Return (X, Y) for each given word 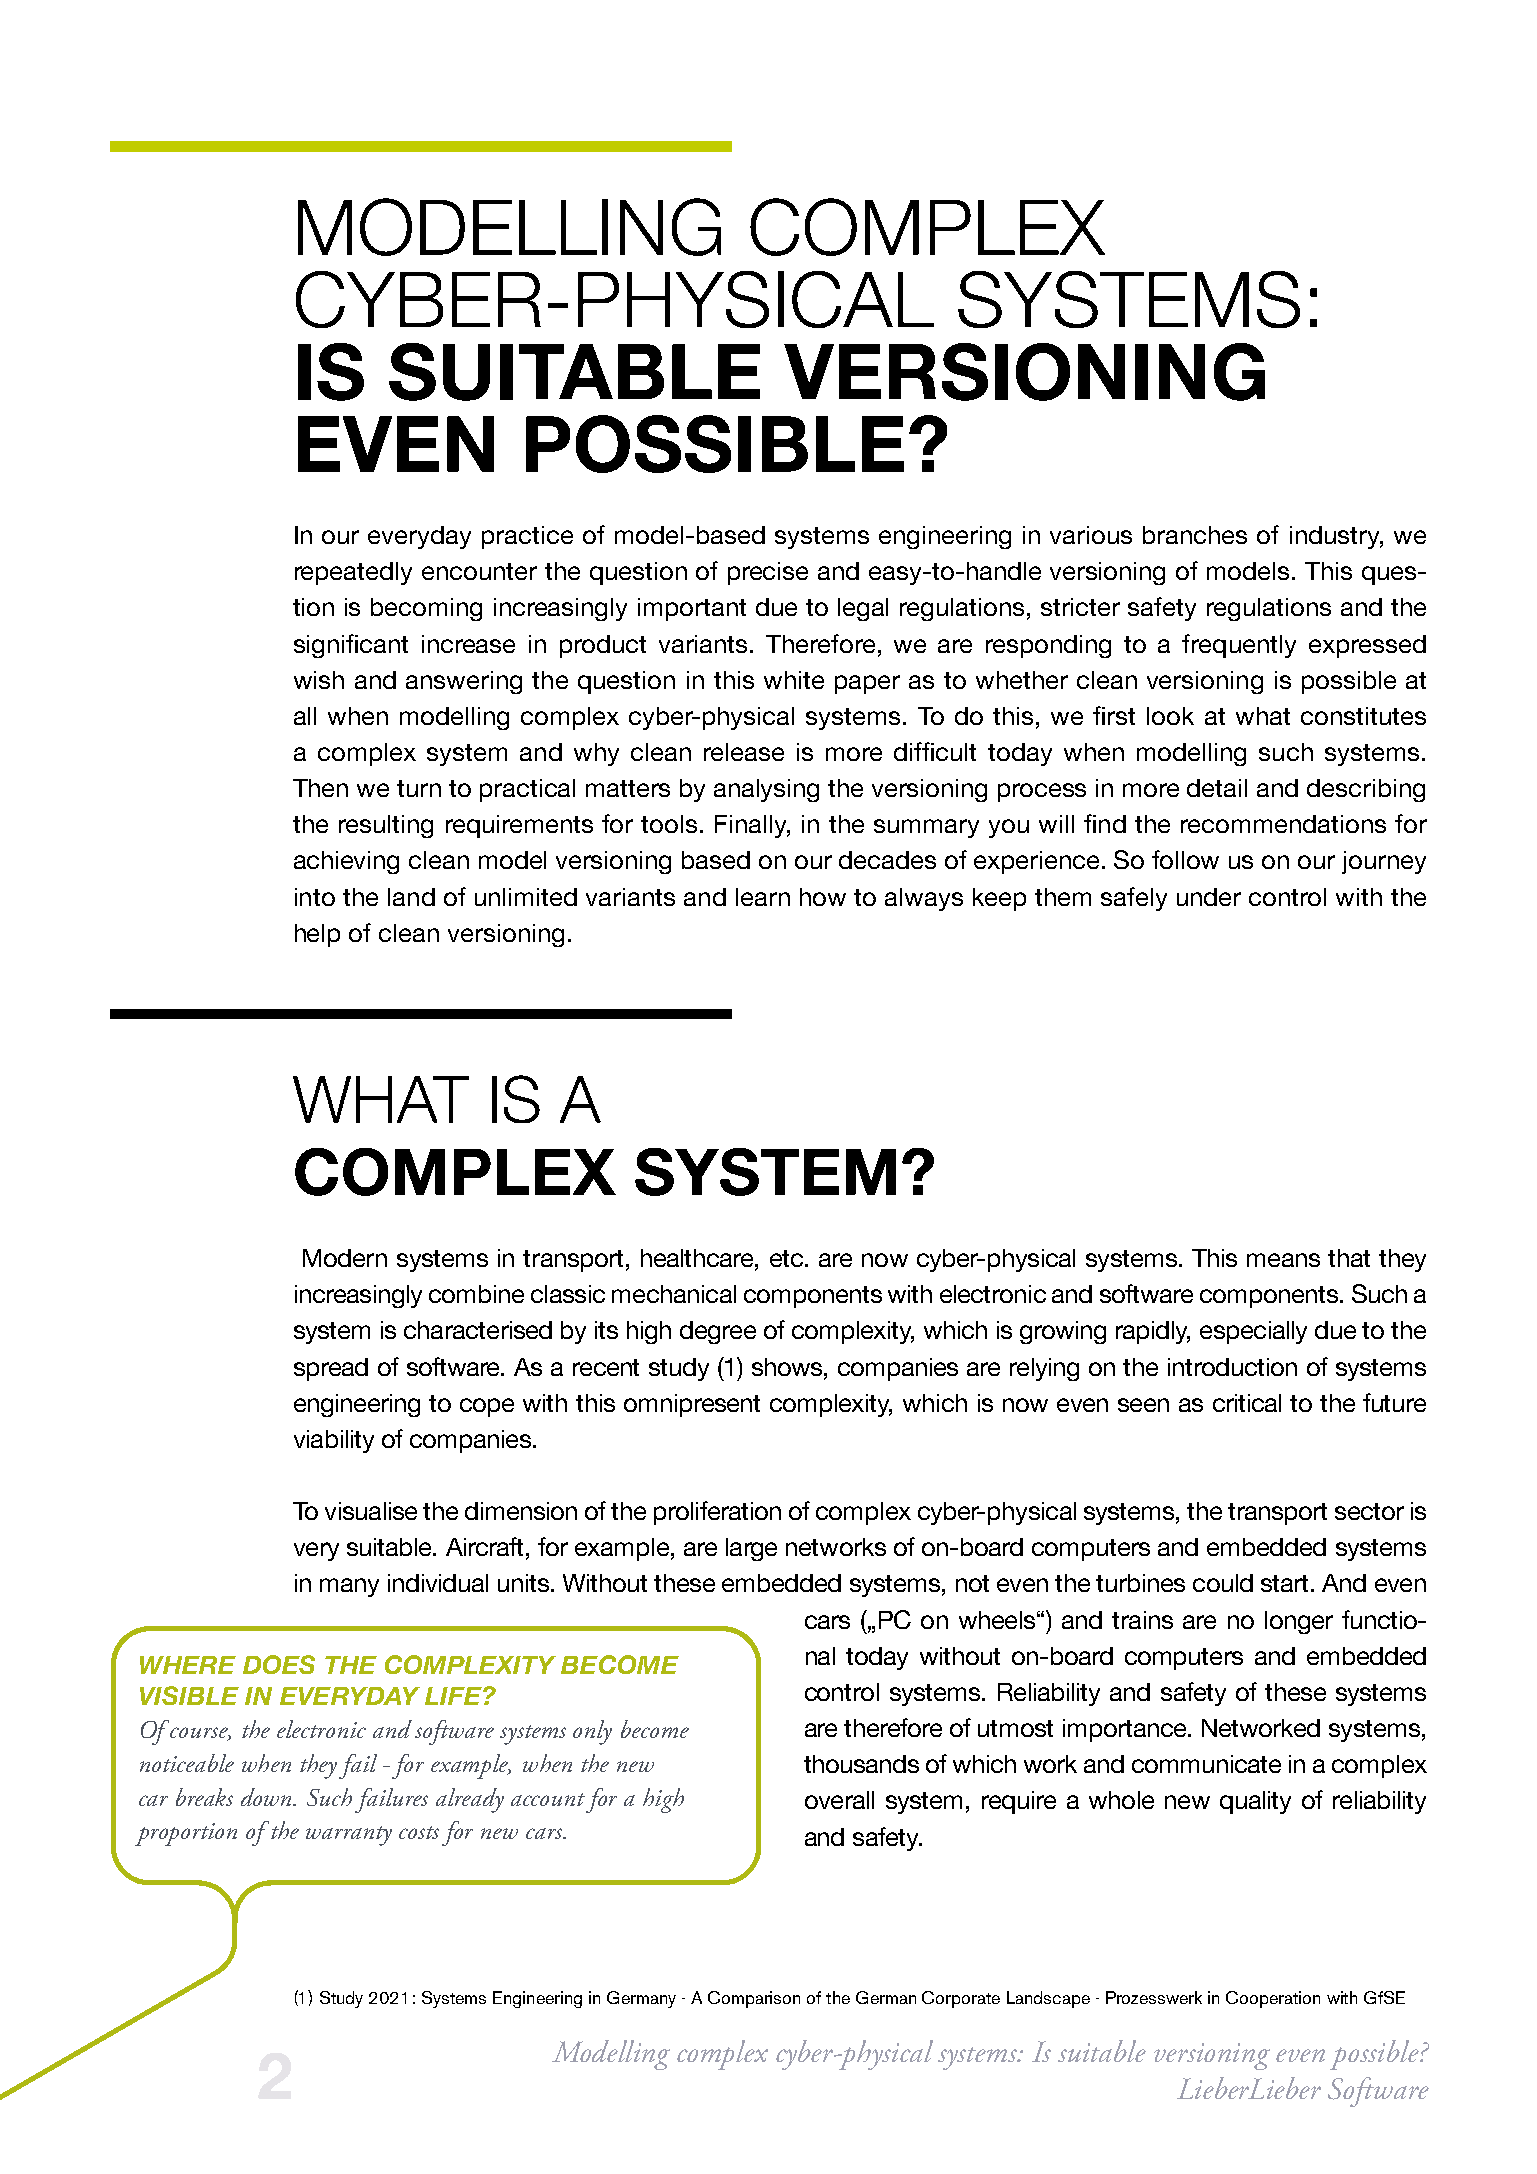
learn (763, 897)
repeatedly (353, 573)
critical (1247, 1403)
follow (1185, 859)
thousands (861, 1764)
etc (786, 1258)
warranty (349, 1836)
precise (768, 573)
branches (1195, 535)
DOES (279, 1664)
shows (788, 1367)
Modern (345, 1258)
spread (331, 1369)
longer (1299, 1622)
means (1283, 1260)
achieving (346, 862)
